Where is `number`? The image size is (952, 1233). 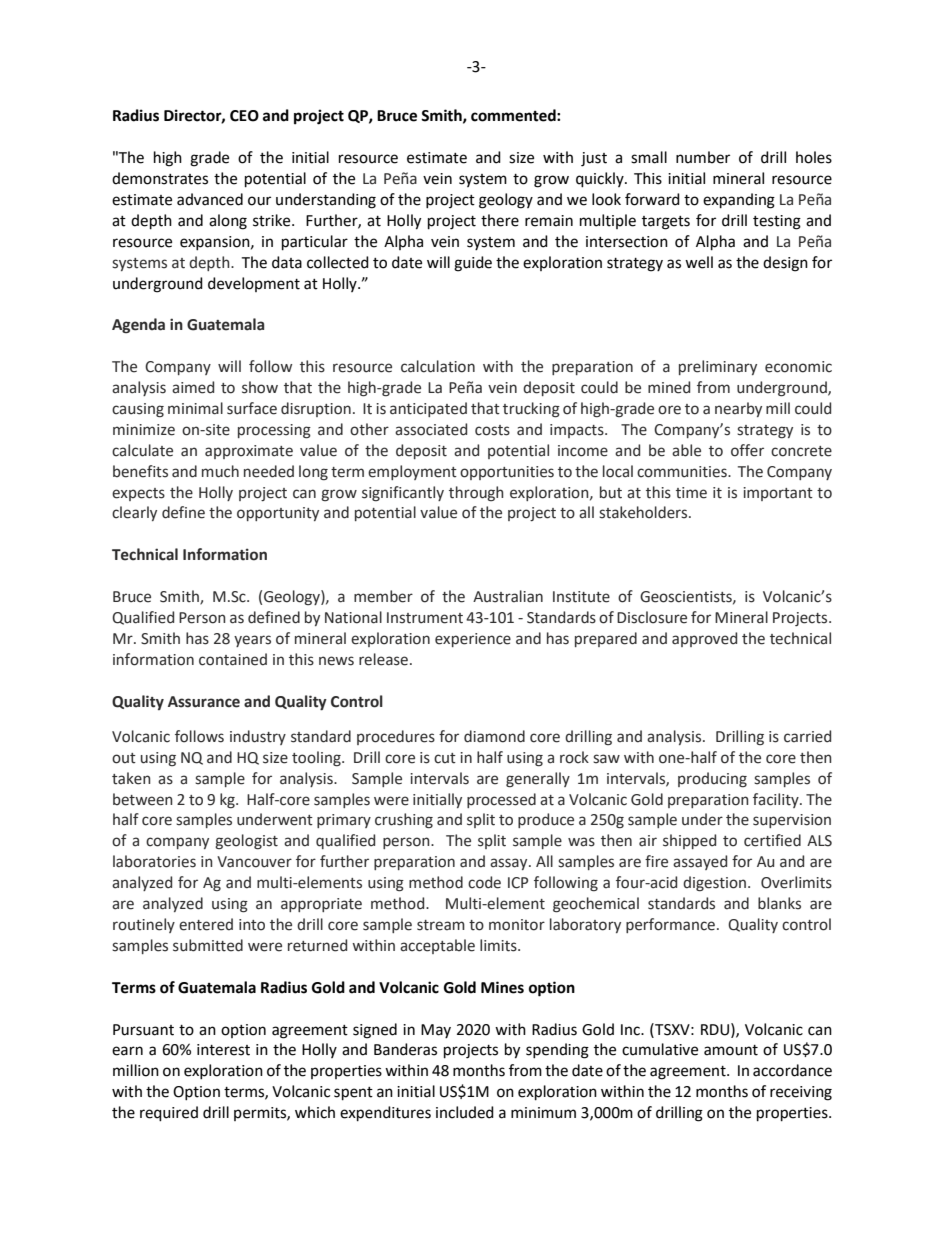
number is located at coordinates (703, 157).
